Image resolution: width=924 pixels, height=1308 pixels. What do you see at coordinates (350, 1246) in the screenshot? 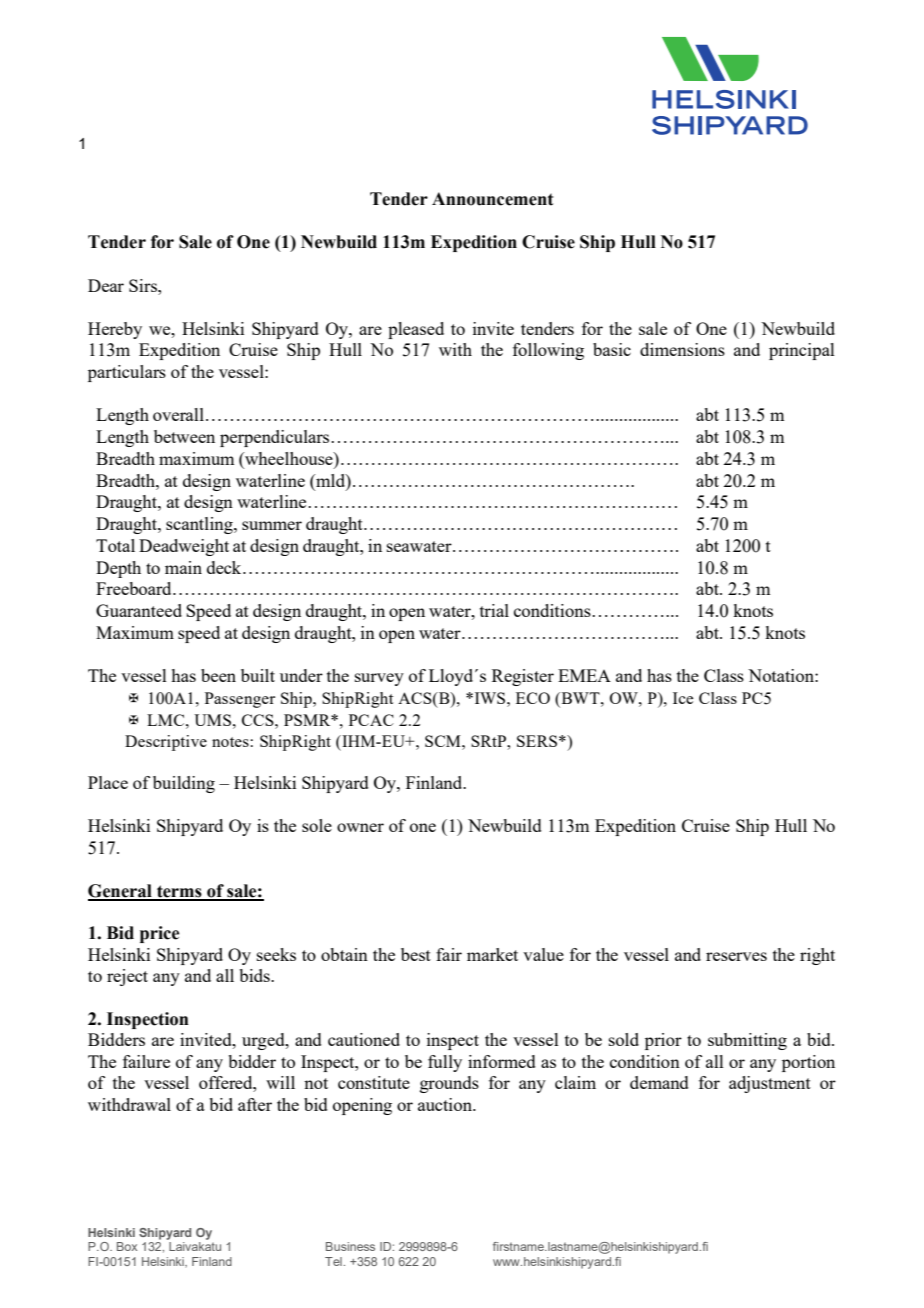
I see `Business` at bounding box center [350, 1246].
